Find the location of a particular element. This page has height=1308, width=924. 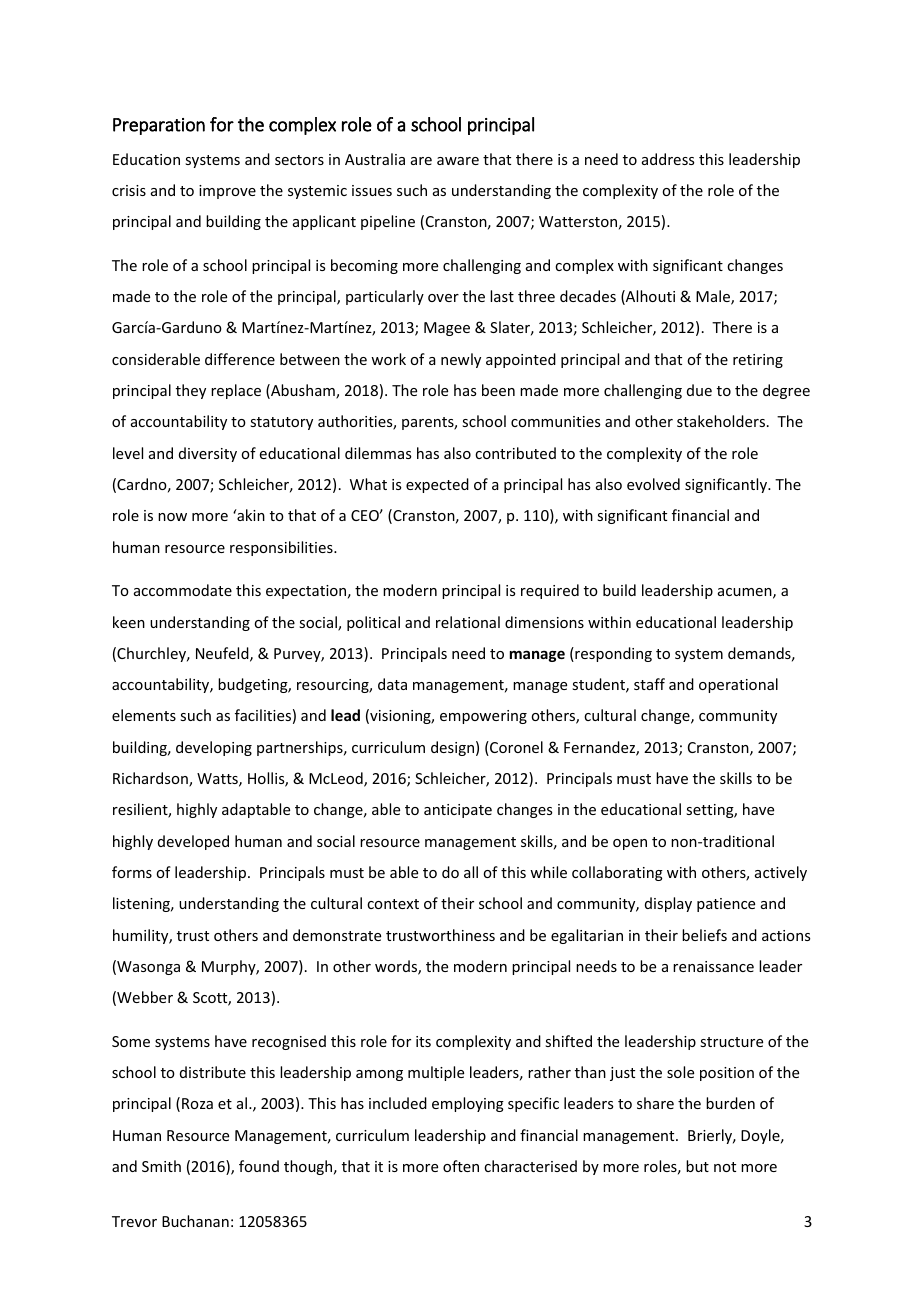

patience is located at coordinates (726, 905).
